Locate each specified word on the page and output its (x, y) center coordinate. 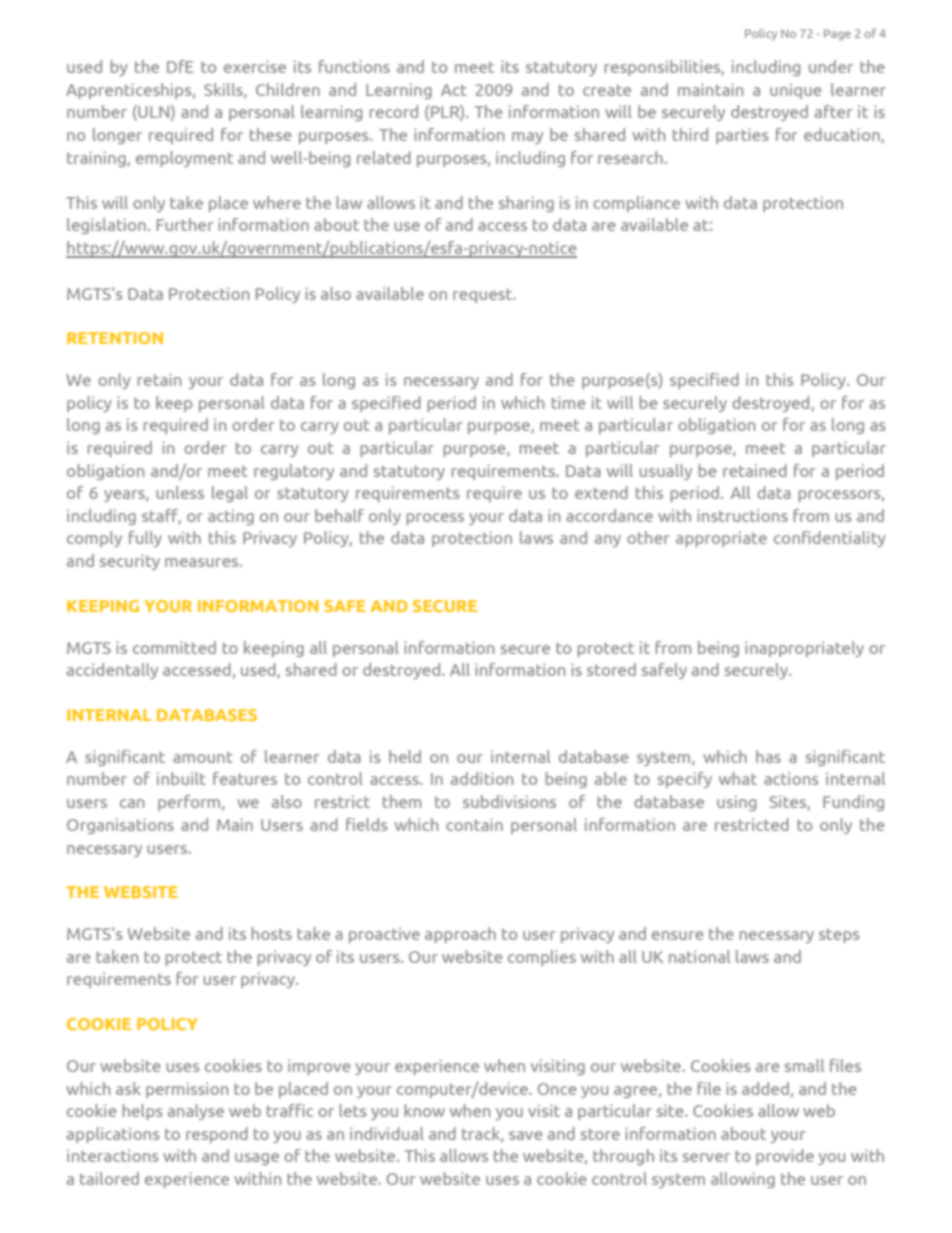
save (525, 1135)
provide (785, 1157)
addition (482, 778)
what (738, 778)
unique (795, 91)
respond (217, 1135)
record (394, 111)
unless (180, 492)
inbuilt (181, 778)
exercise (255, 66)
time (568, 402)
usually (665, 472)
